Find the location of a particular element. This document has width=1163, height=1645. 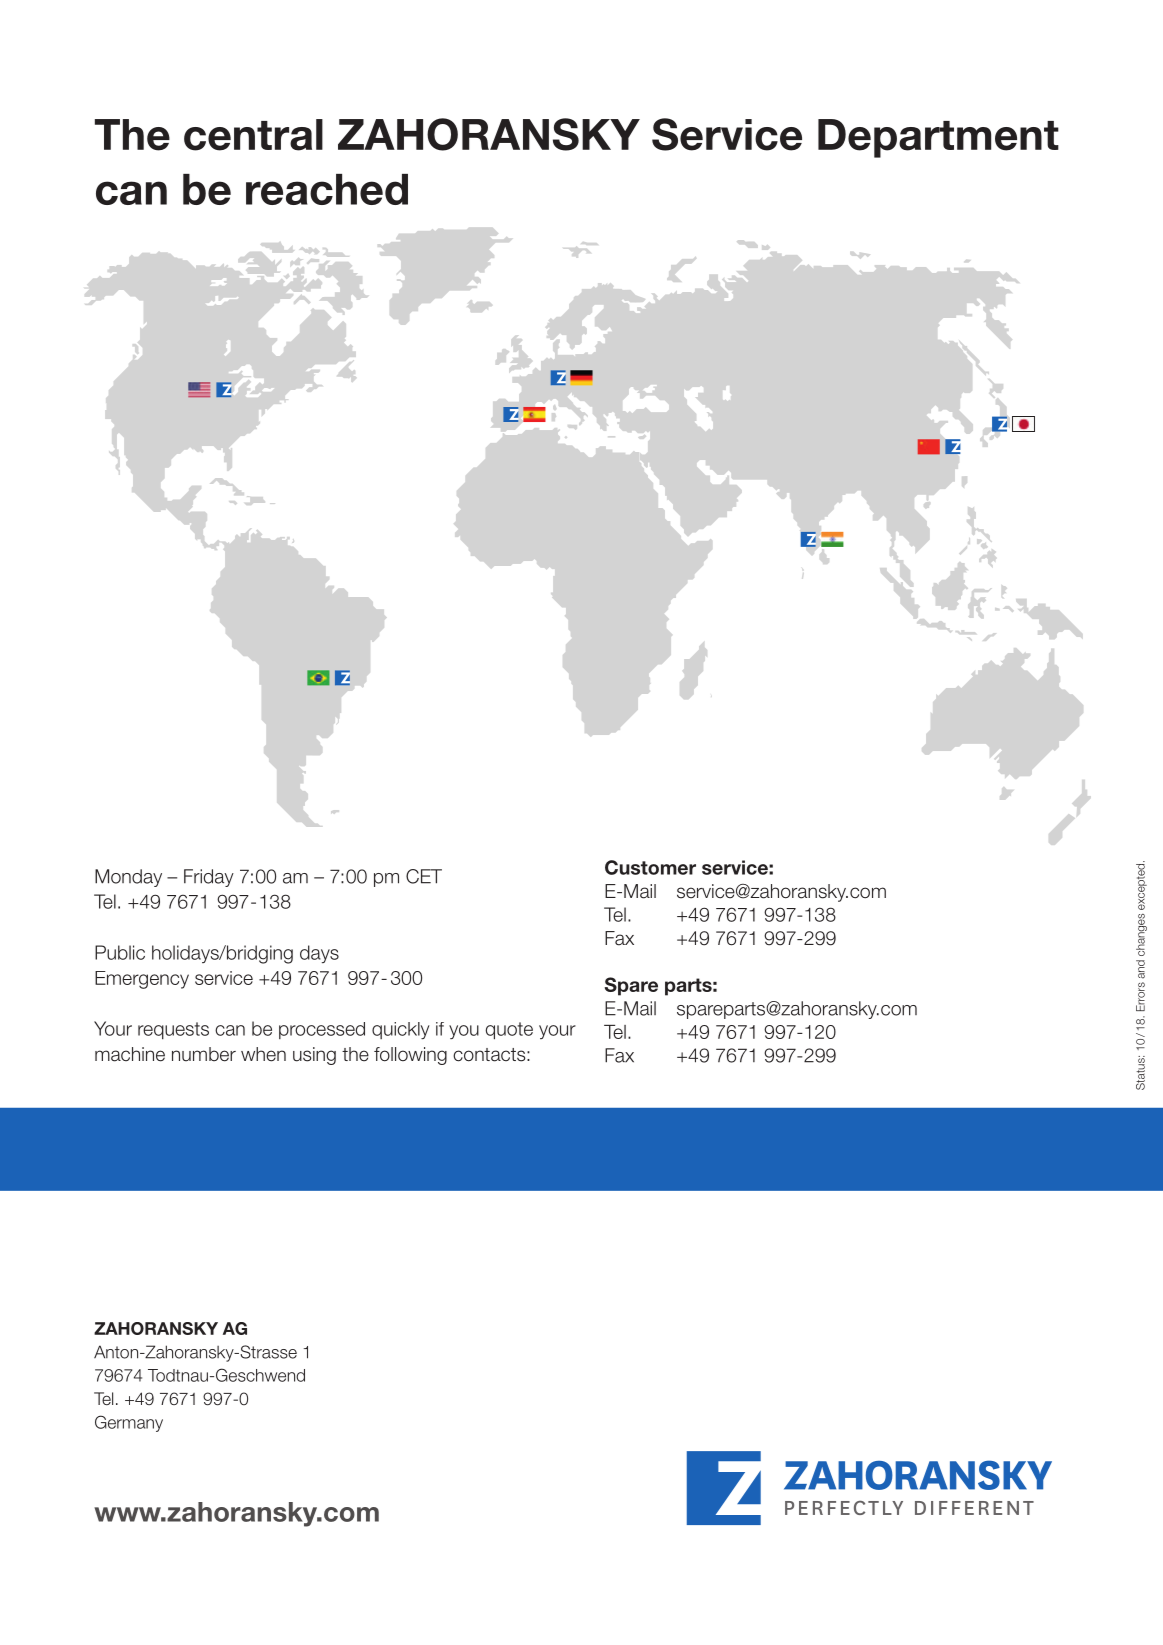

following is located at coordinates (410, 1056).
